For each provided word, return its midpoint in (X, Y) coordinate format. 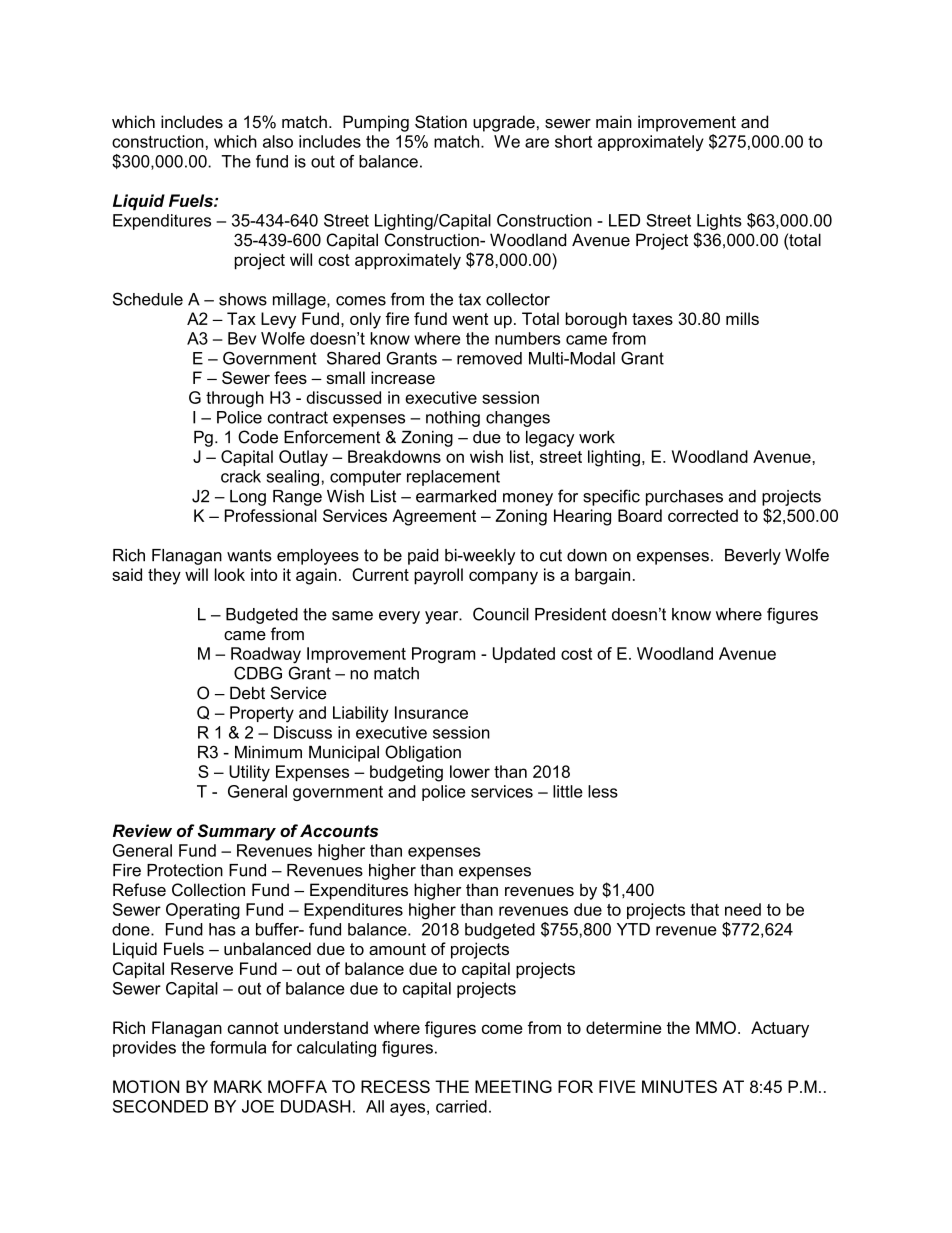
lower (470, 771)
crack (241, 476)
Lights (719, 222)
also (278, 141)
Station (441, 122)
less (603, 791)
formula (238, 1047)
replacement (453, 478)
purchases (684, 498)
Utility (249, 773)
